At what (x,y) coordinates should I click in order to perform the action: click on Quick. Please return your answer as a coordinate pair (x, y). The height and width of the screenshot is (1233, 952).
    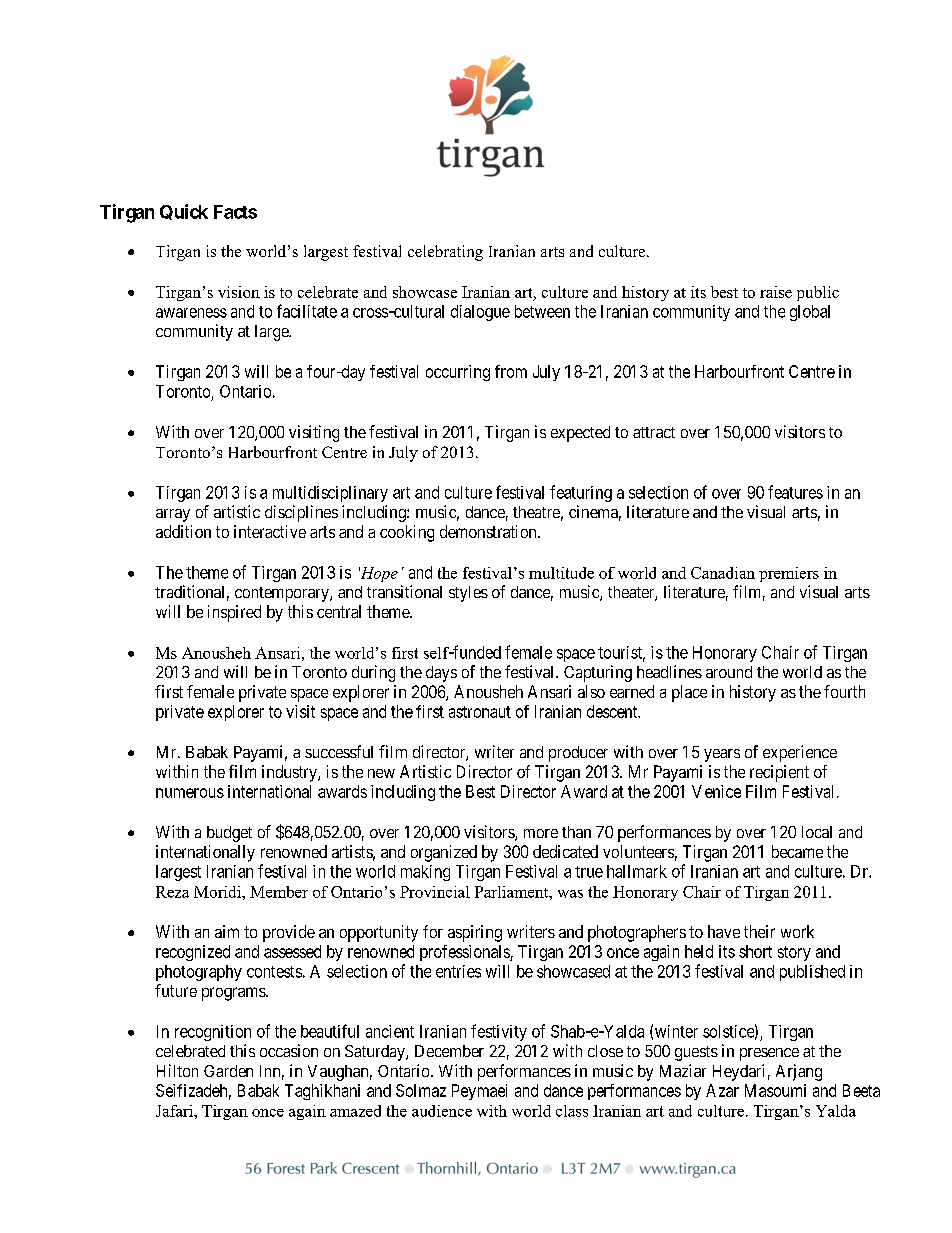
    Looking at the image, I should click on (184, 212).
